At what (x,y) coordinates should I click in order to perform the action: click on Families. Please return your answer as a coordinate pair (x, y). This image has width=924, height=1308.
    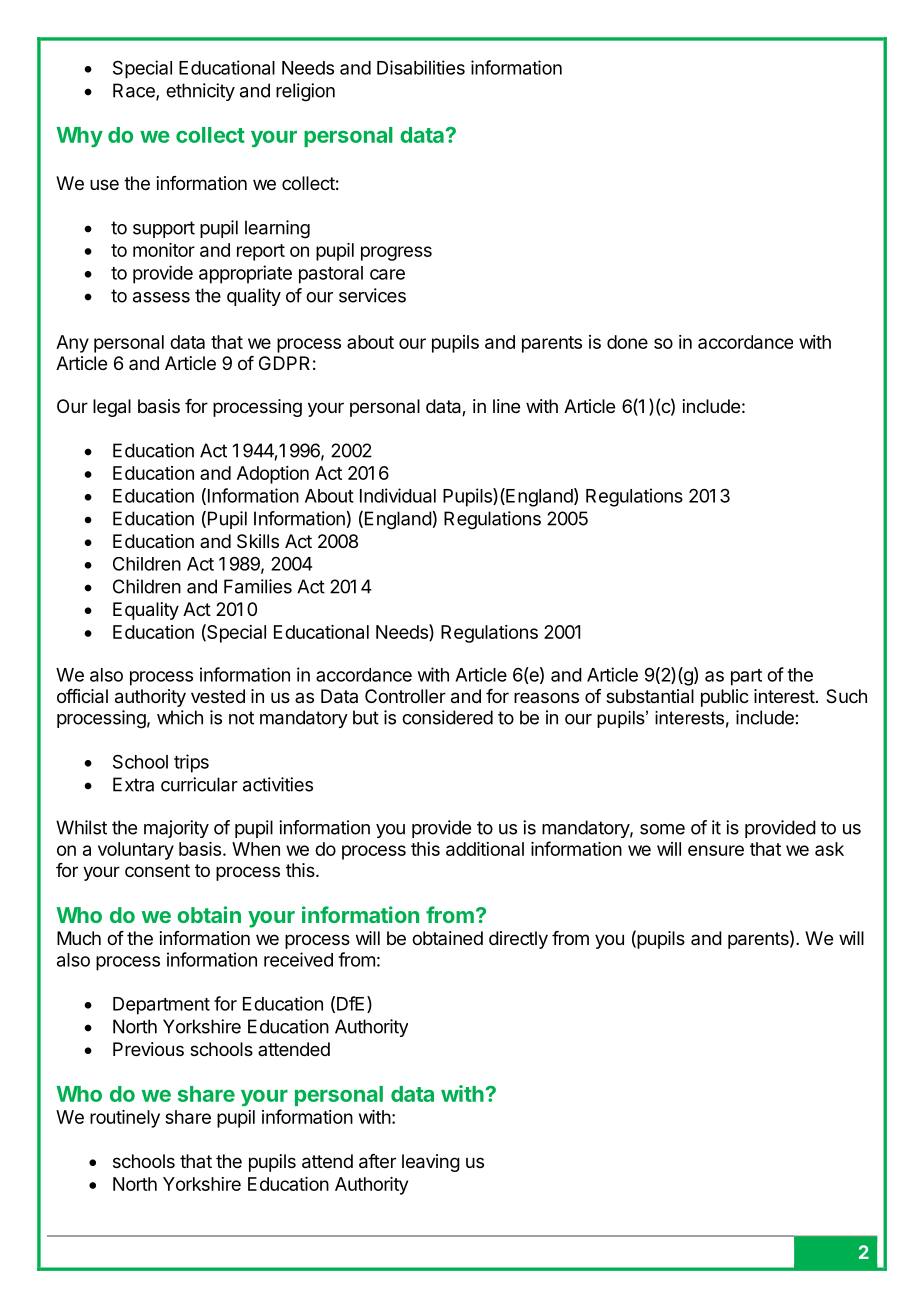
    Looking at the image, I should click on (258, 586).
